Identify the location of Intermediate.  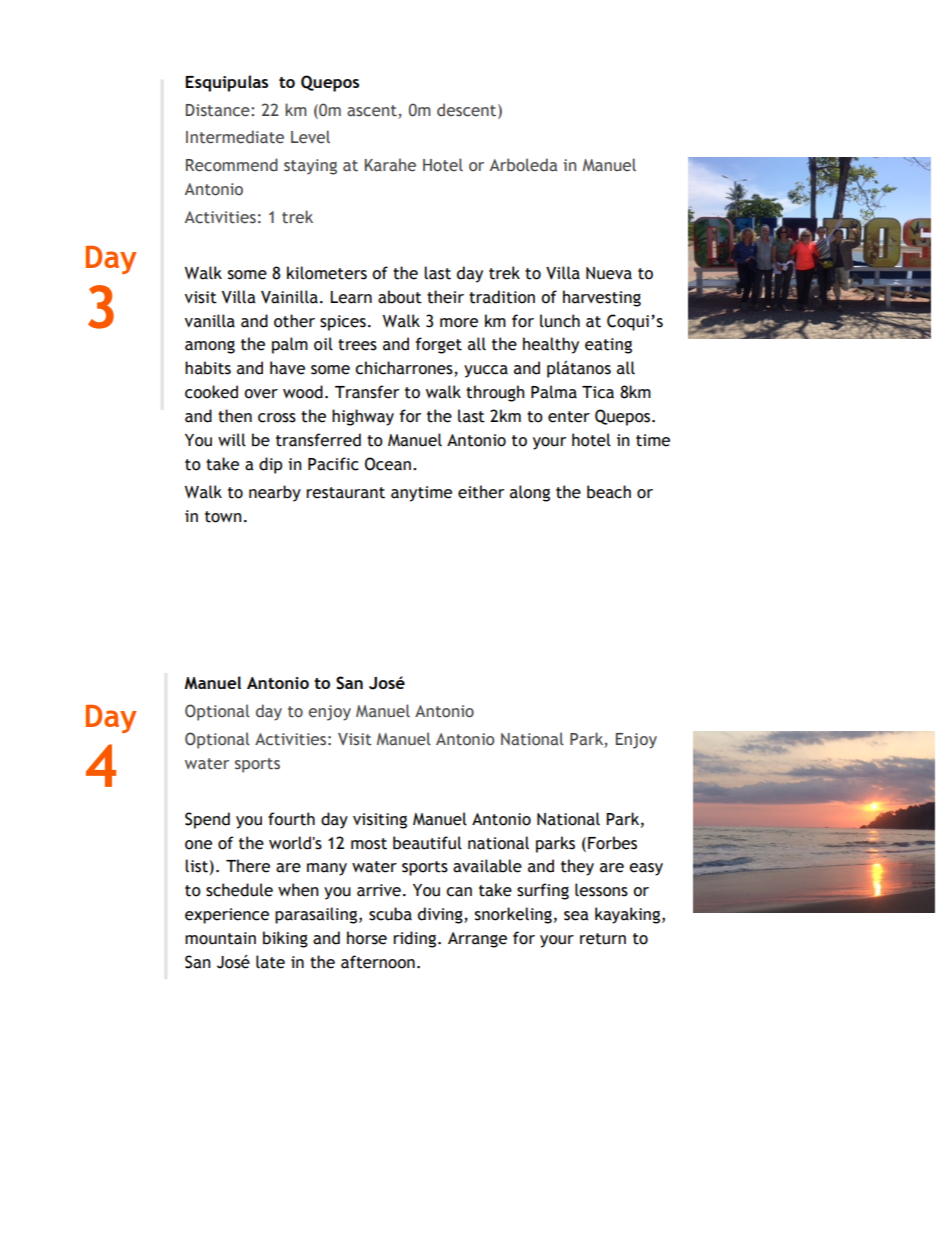
(235, 137).
